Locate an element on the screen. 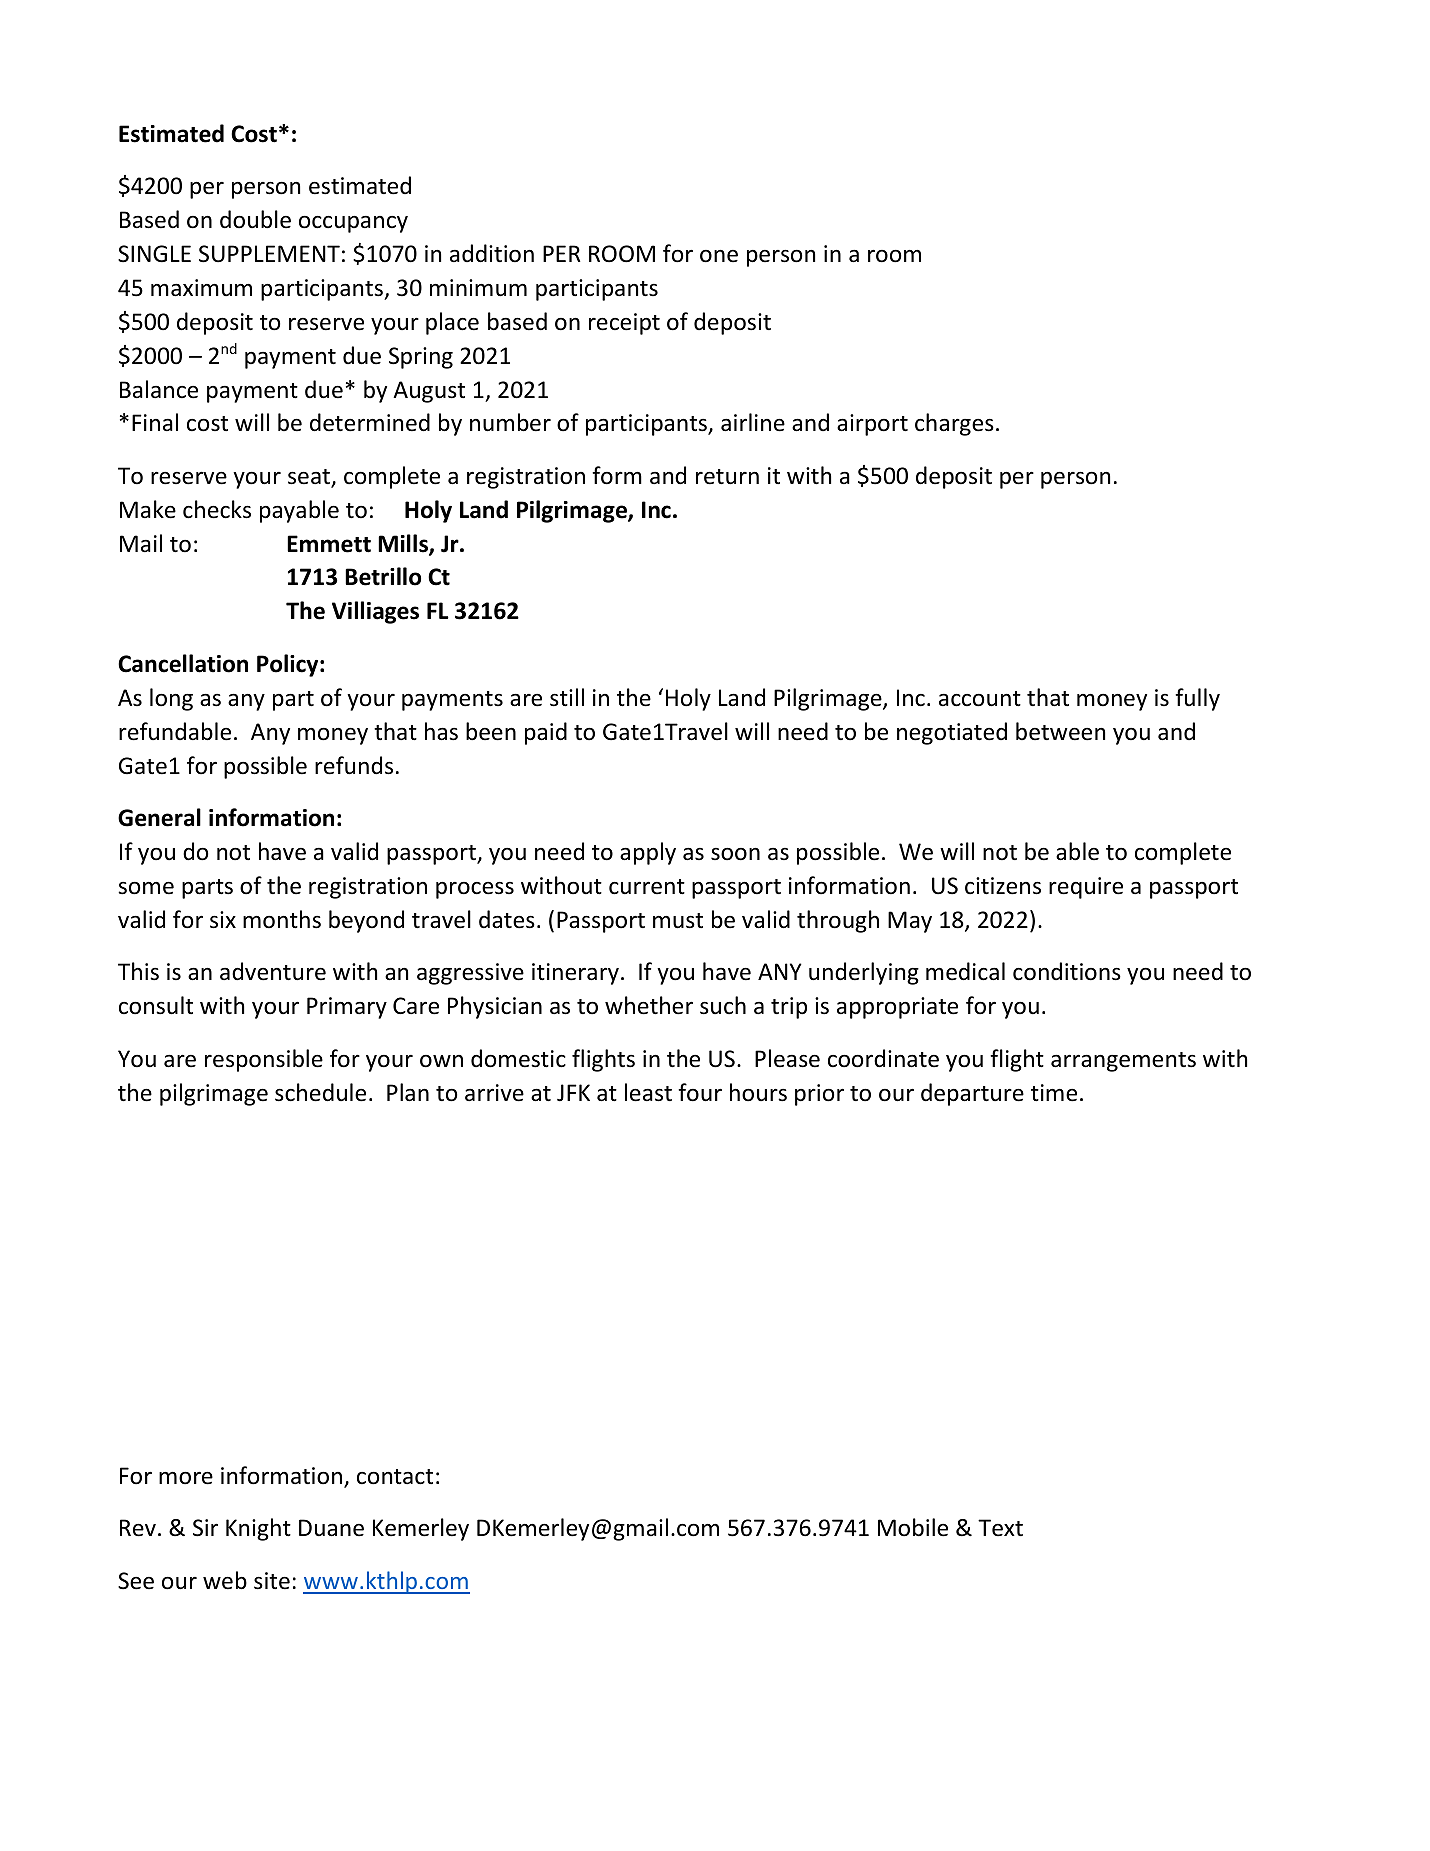 This screenshot has height=1851, width=1430. require is located at coordinates (1086, 888).
